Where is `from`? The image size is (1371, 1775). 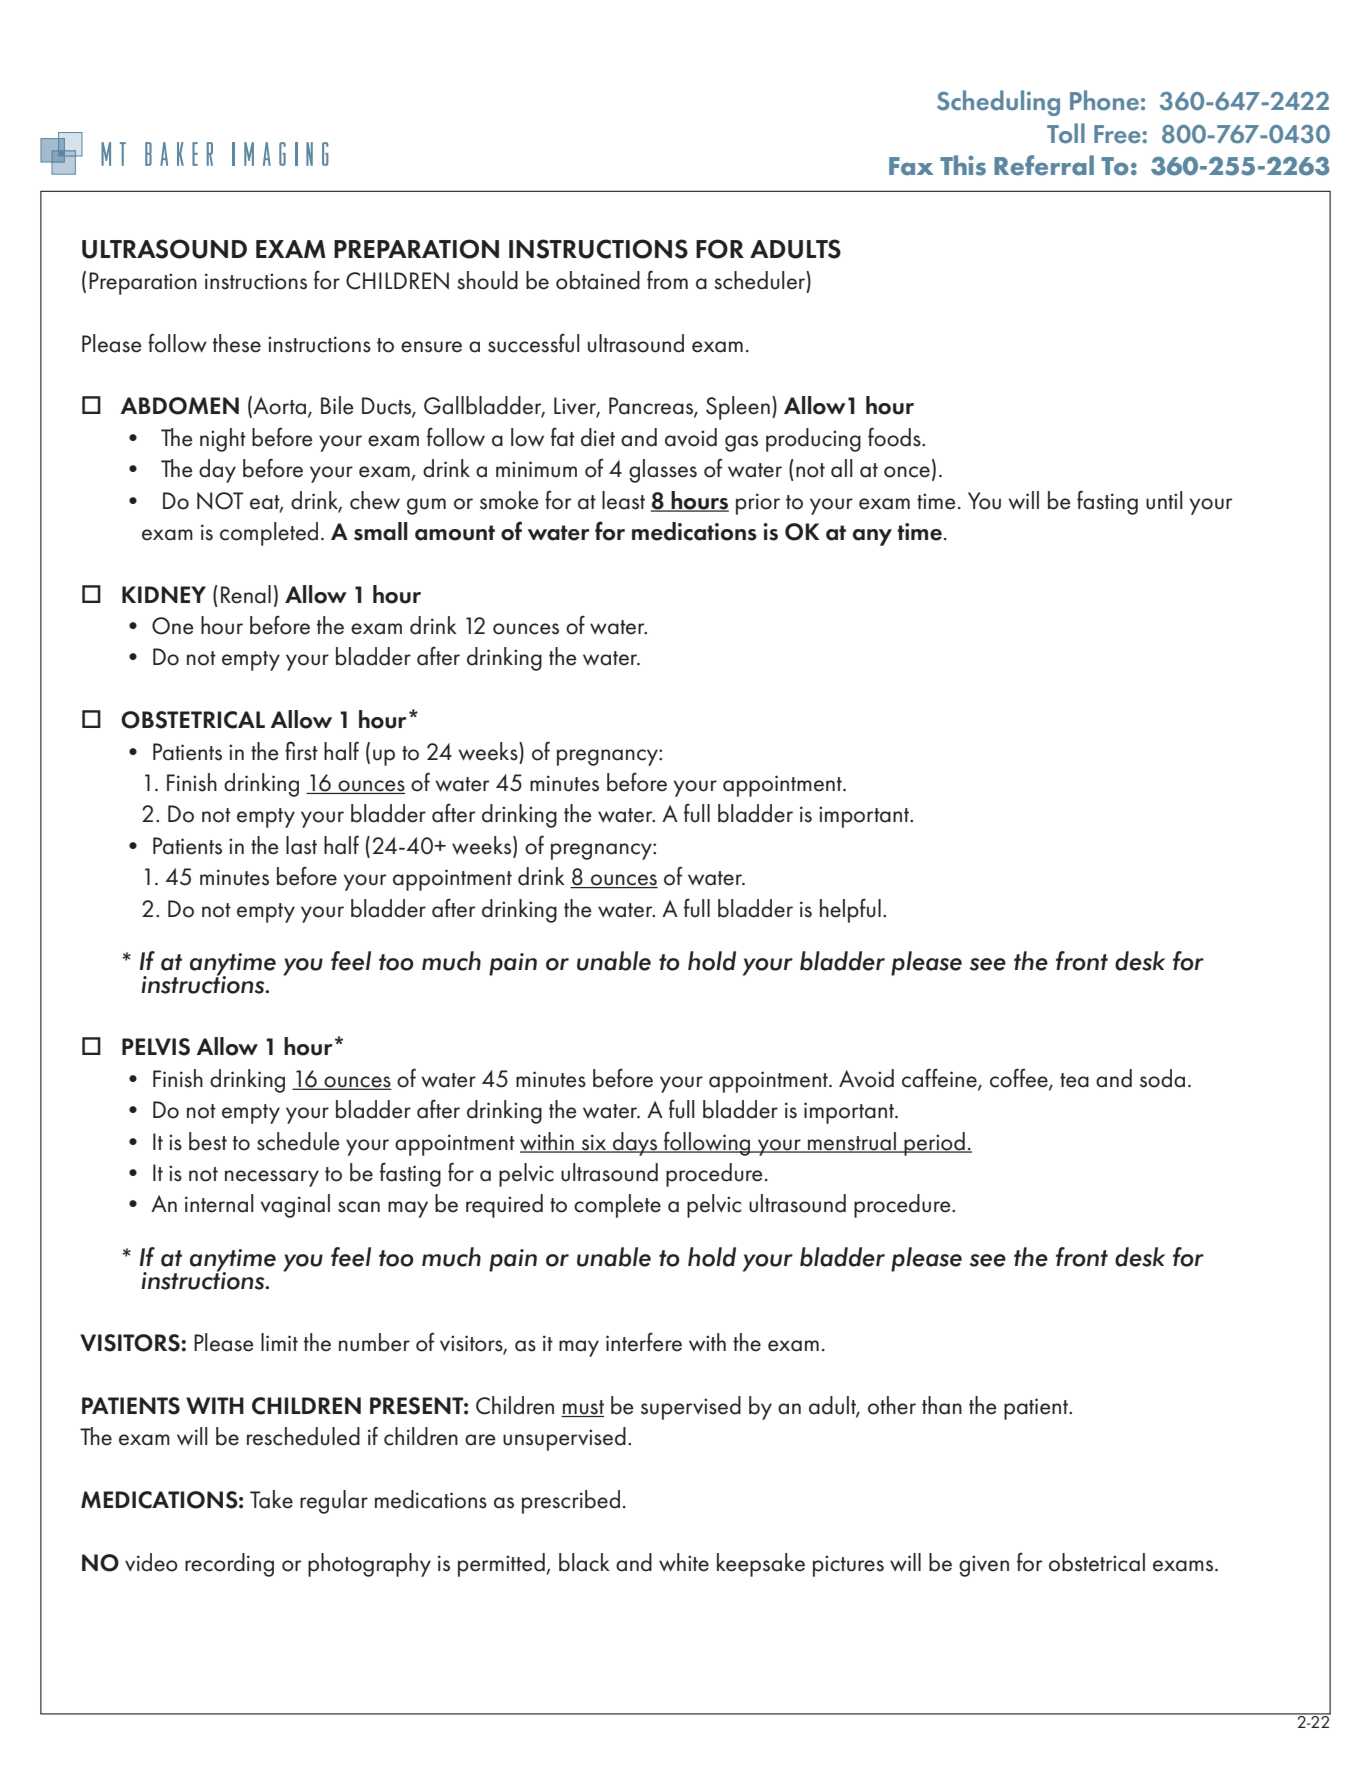
from is located at coordinates (667, 280).
